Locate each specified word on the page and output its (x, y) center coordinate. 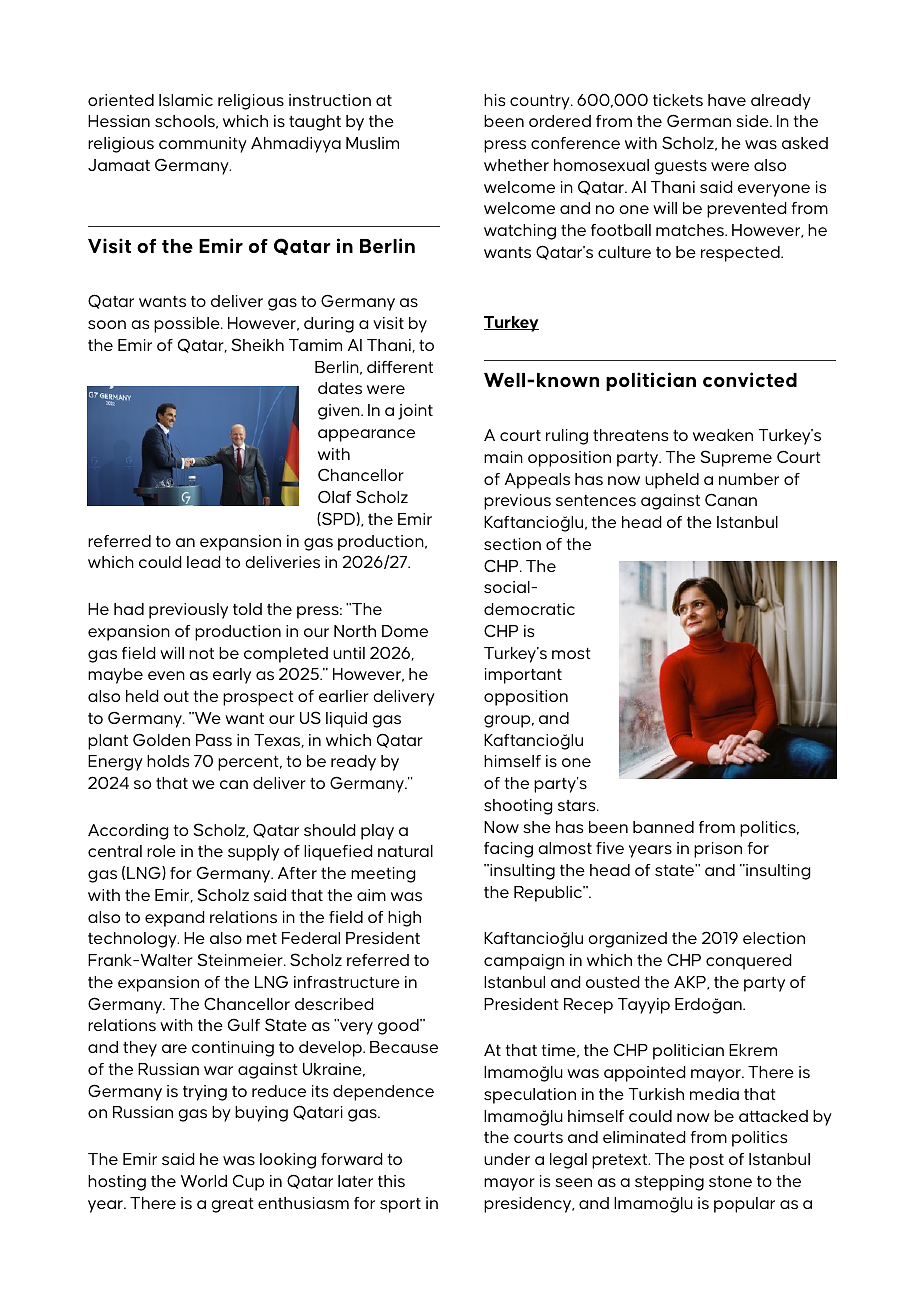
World (204, 1181)
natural (405, 851)
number (749, 479)
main (503, 457)
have (727, 100)
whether (516, 165)
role (161, 851)
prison (718, 850)
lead (204, 562)
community (203, 145)
